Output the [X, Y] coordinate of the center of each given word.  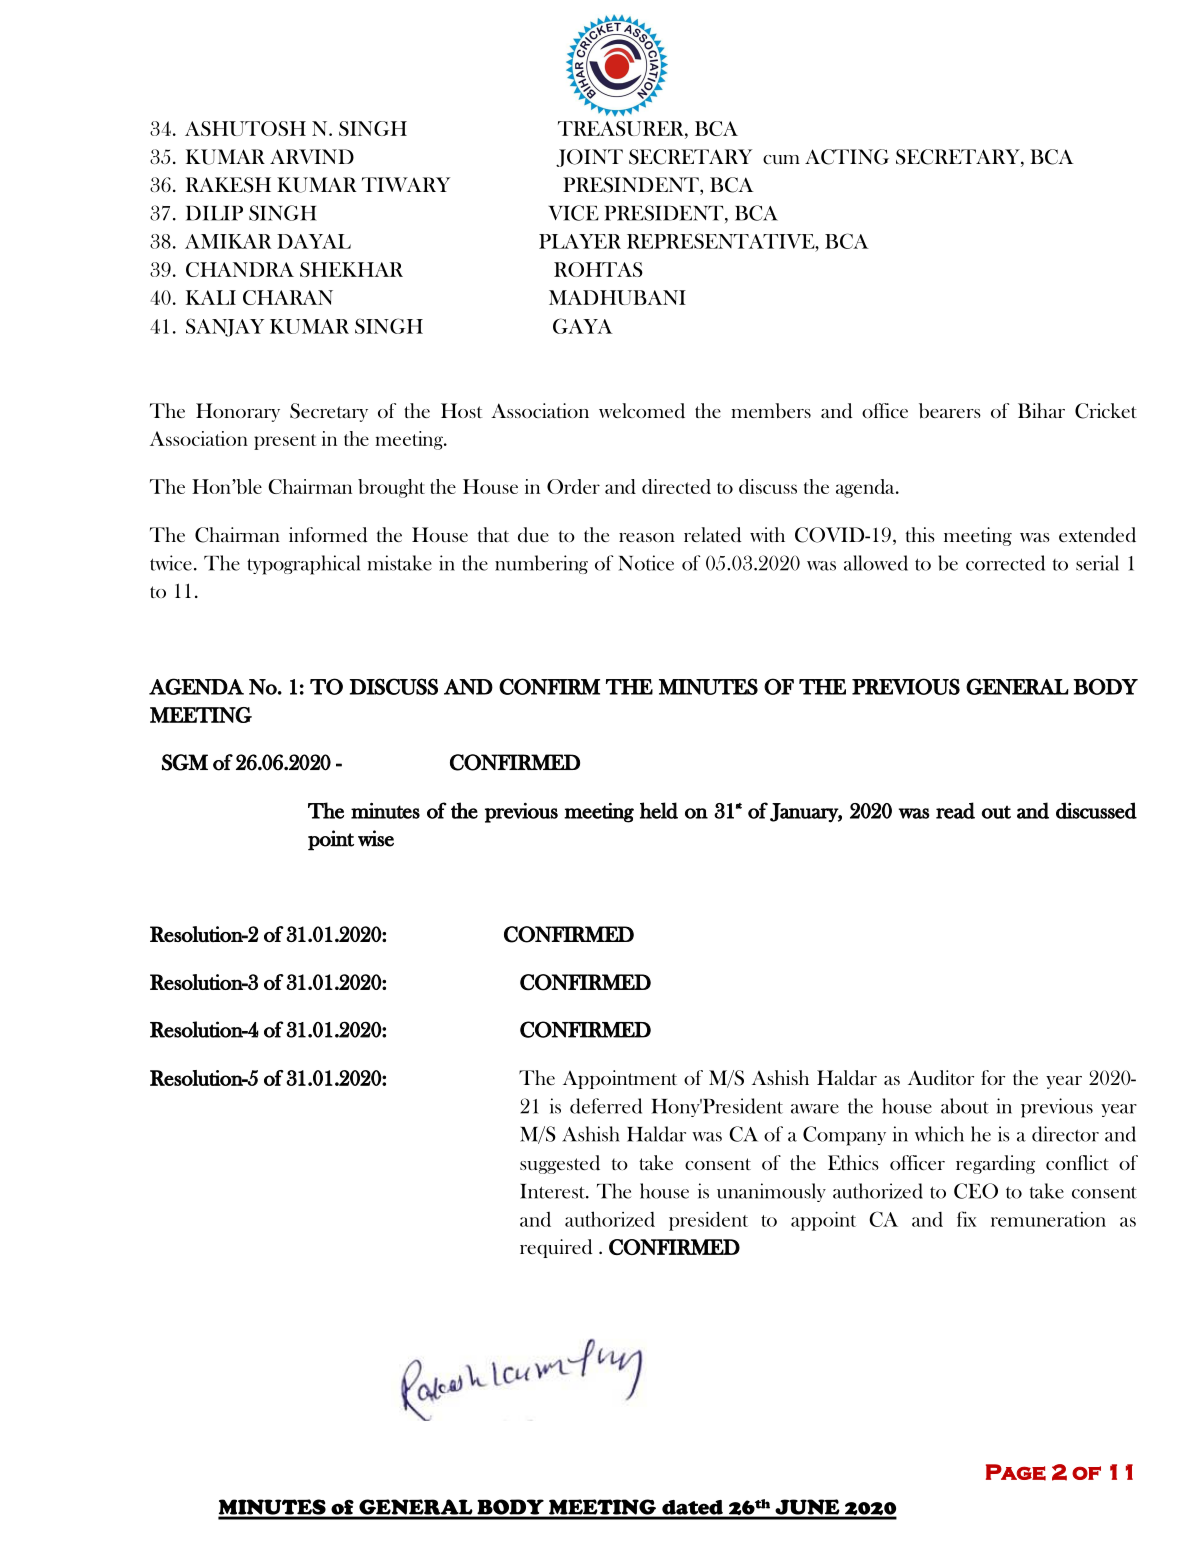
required [556, 1248]
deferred [606, 1106]
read [955, 810]
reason [647, 537]
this [920, 534]
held [659, 810]
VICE [574, 213]
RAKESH [228, 185]
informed [328, 535]
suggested [560, 1164]
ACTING [847, 157]
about [965, 1106]
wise [376, 838]
